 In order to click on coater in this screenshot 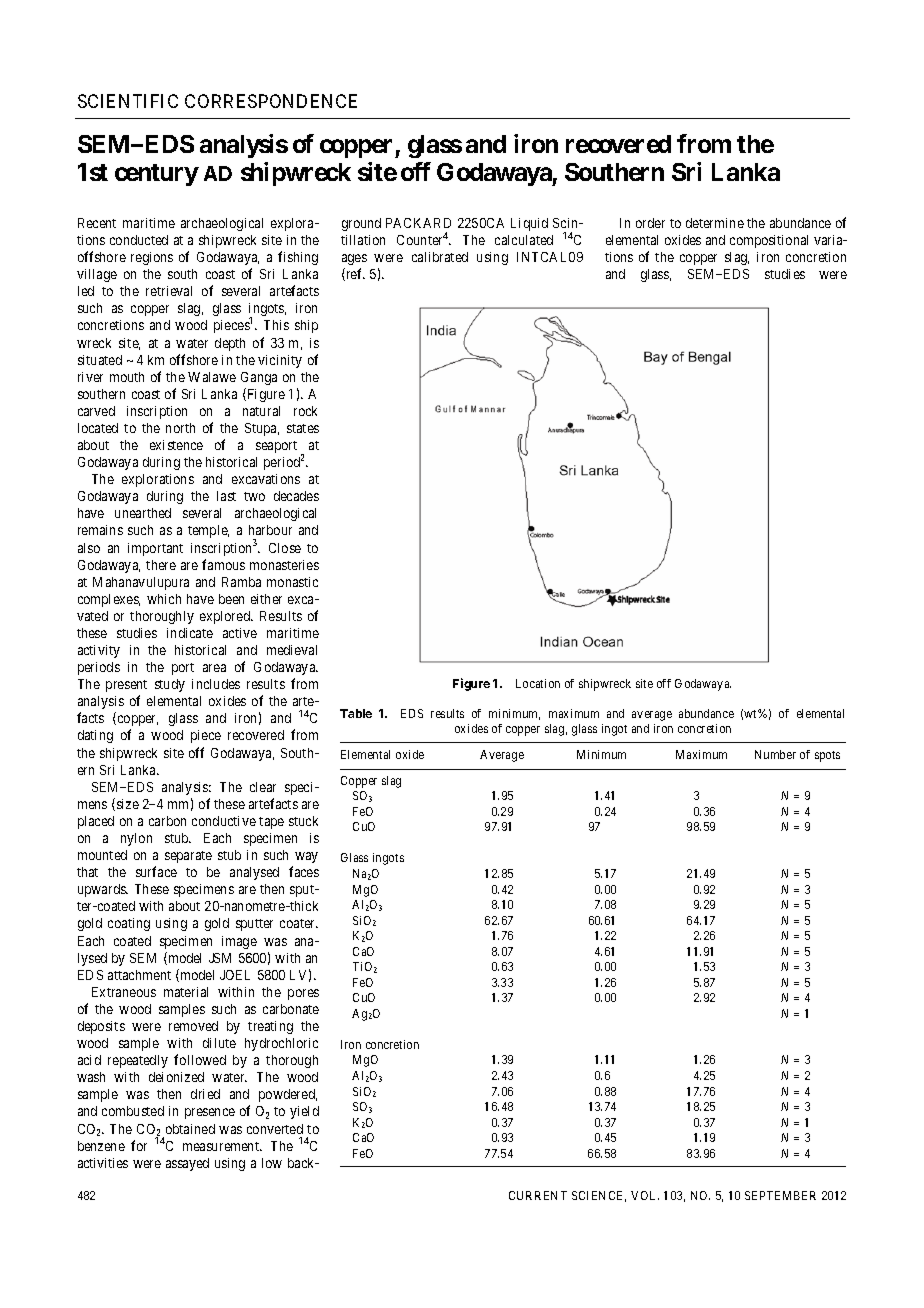, I will do `click(299, 923)`.
